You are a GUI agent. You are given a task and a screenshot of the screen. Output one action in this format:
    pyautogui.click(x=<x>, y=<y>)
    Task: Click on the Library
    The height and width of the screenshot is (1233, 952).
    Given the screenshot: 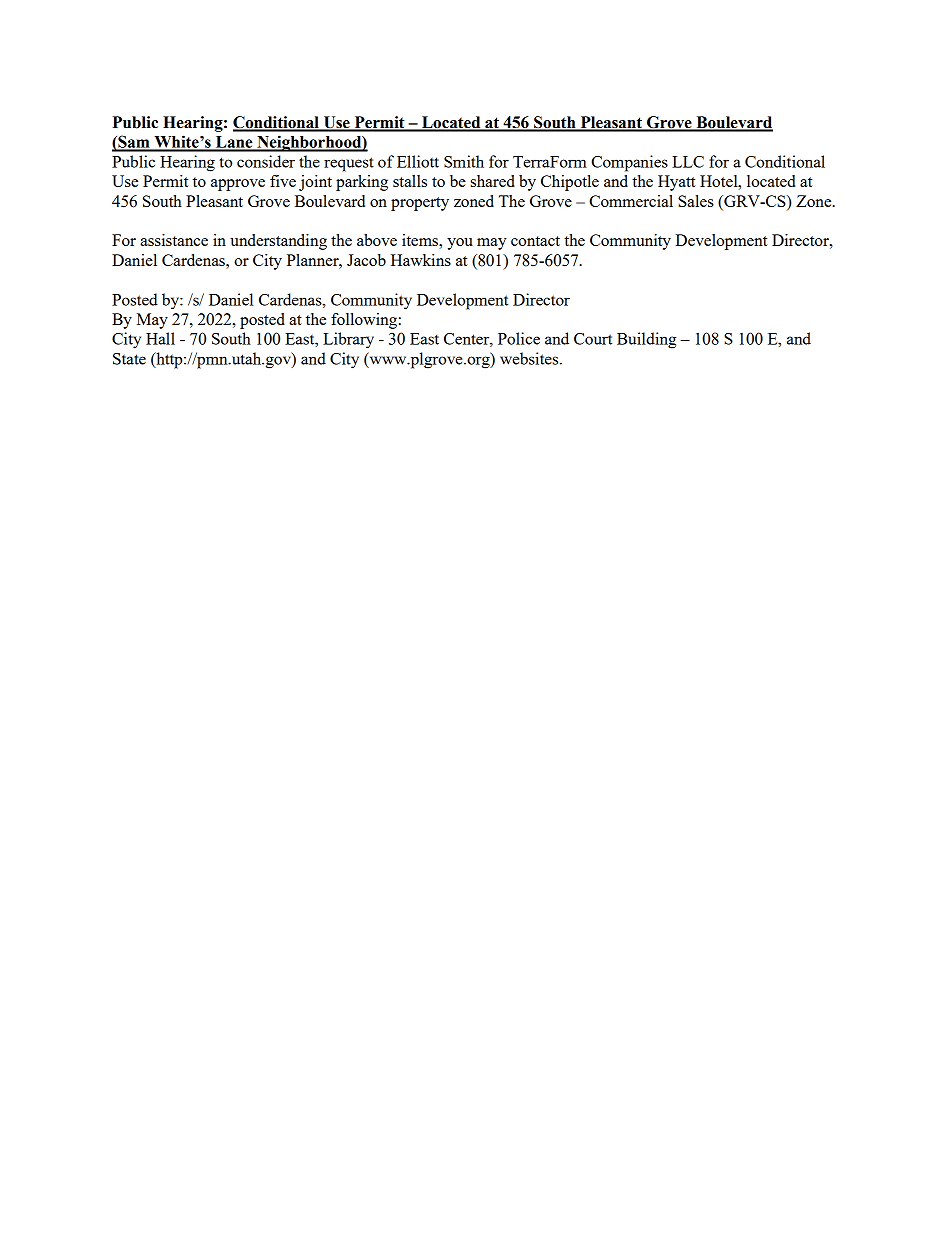 What is the action you would take?
    pyautogui.click(x=348, y=340)
